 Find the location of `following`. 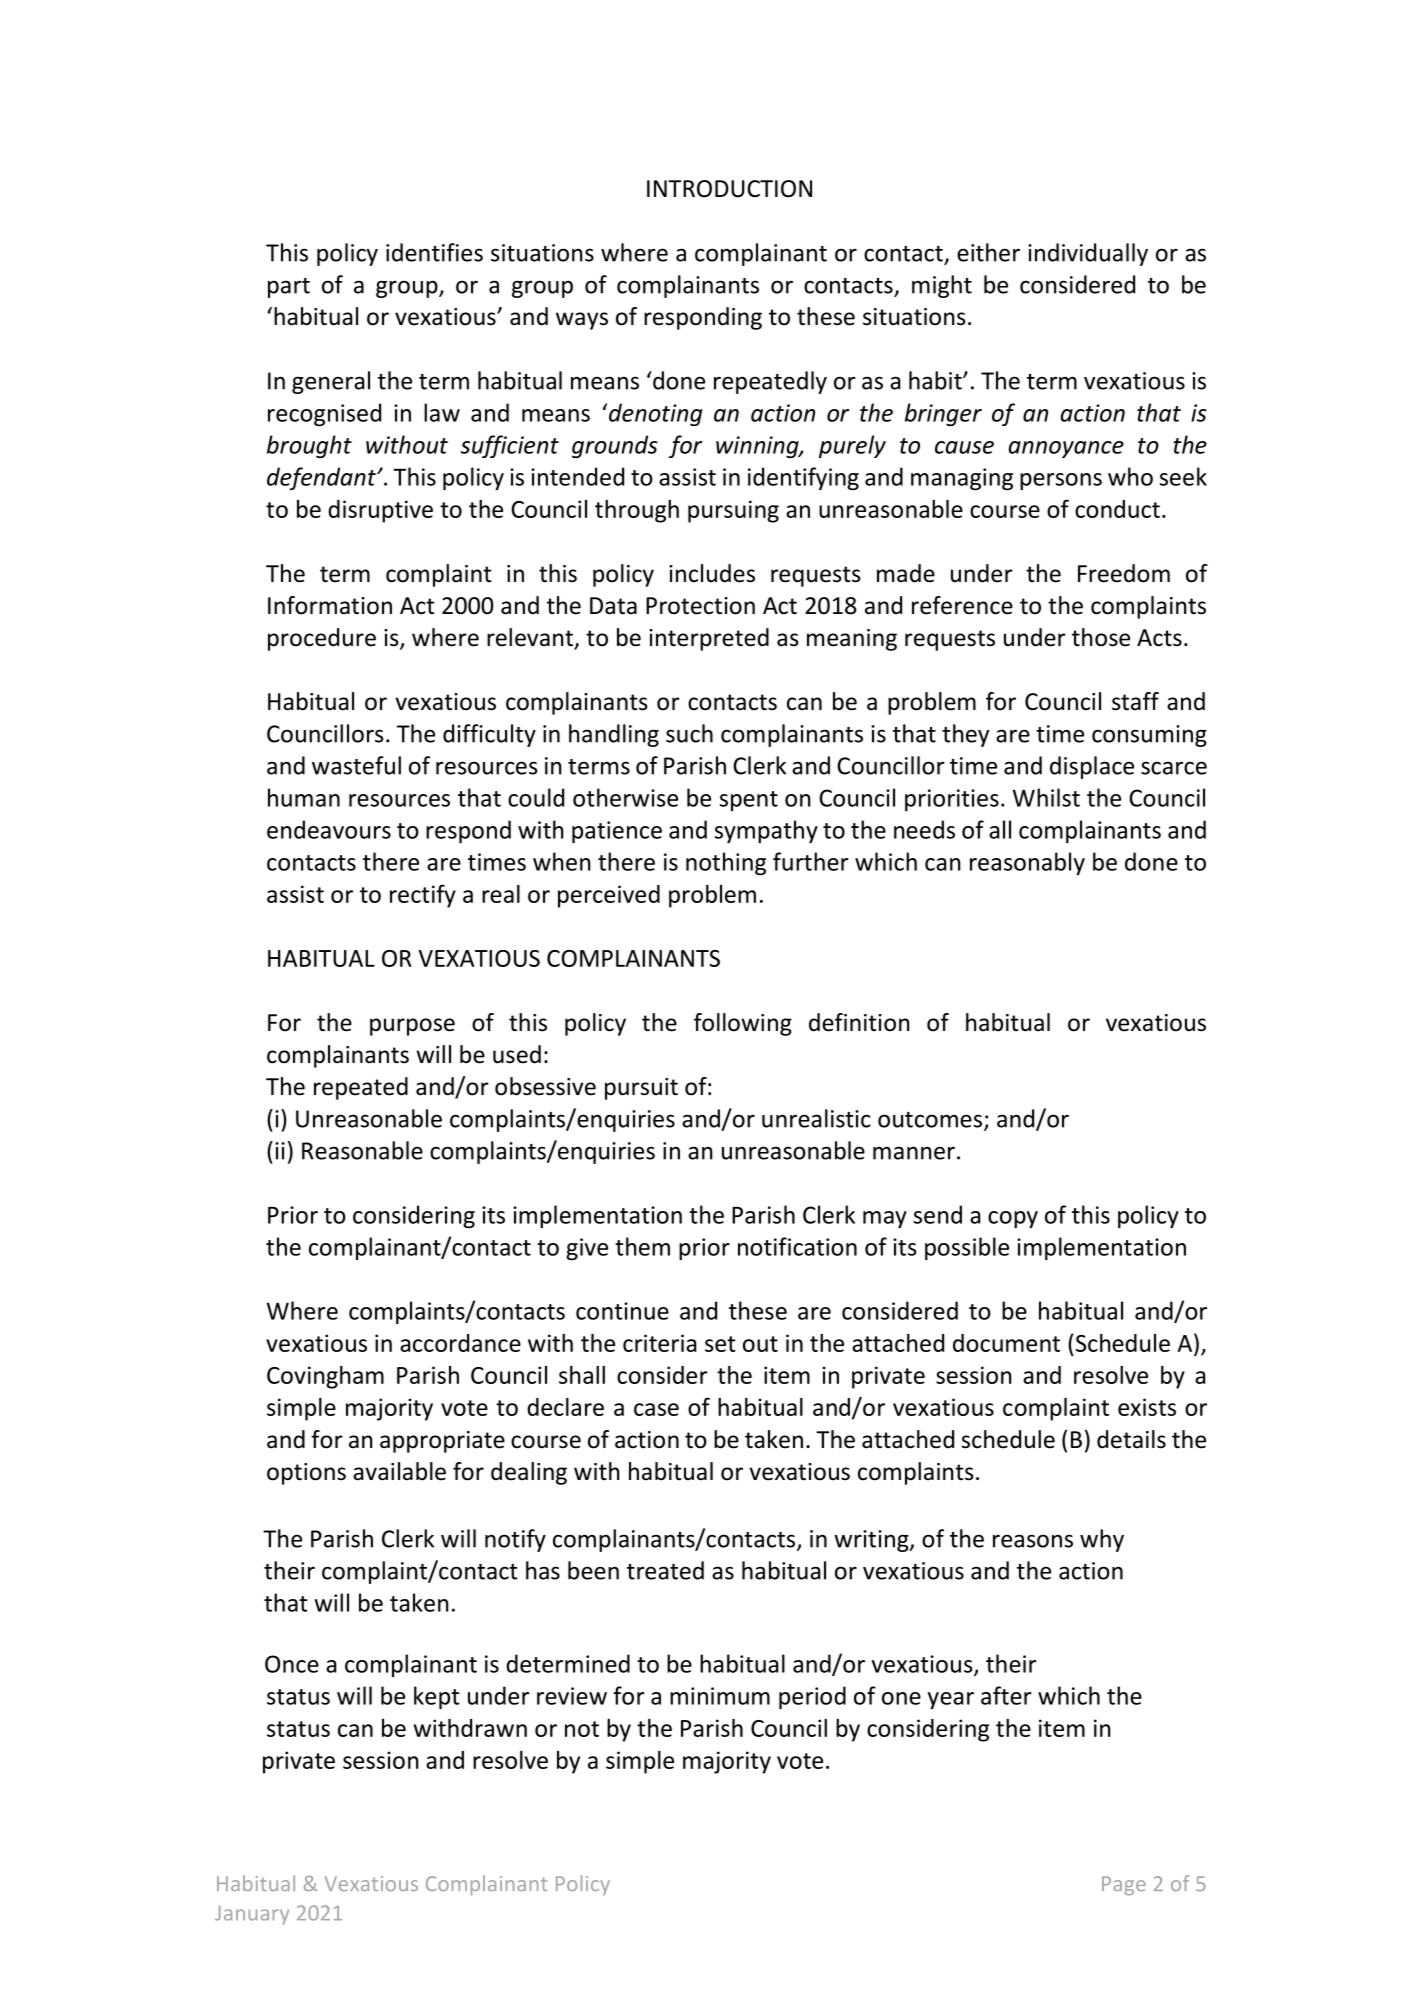

following is located at coordinates (743, 1024).
